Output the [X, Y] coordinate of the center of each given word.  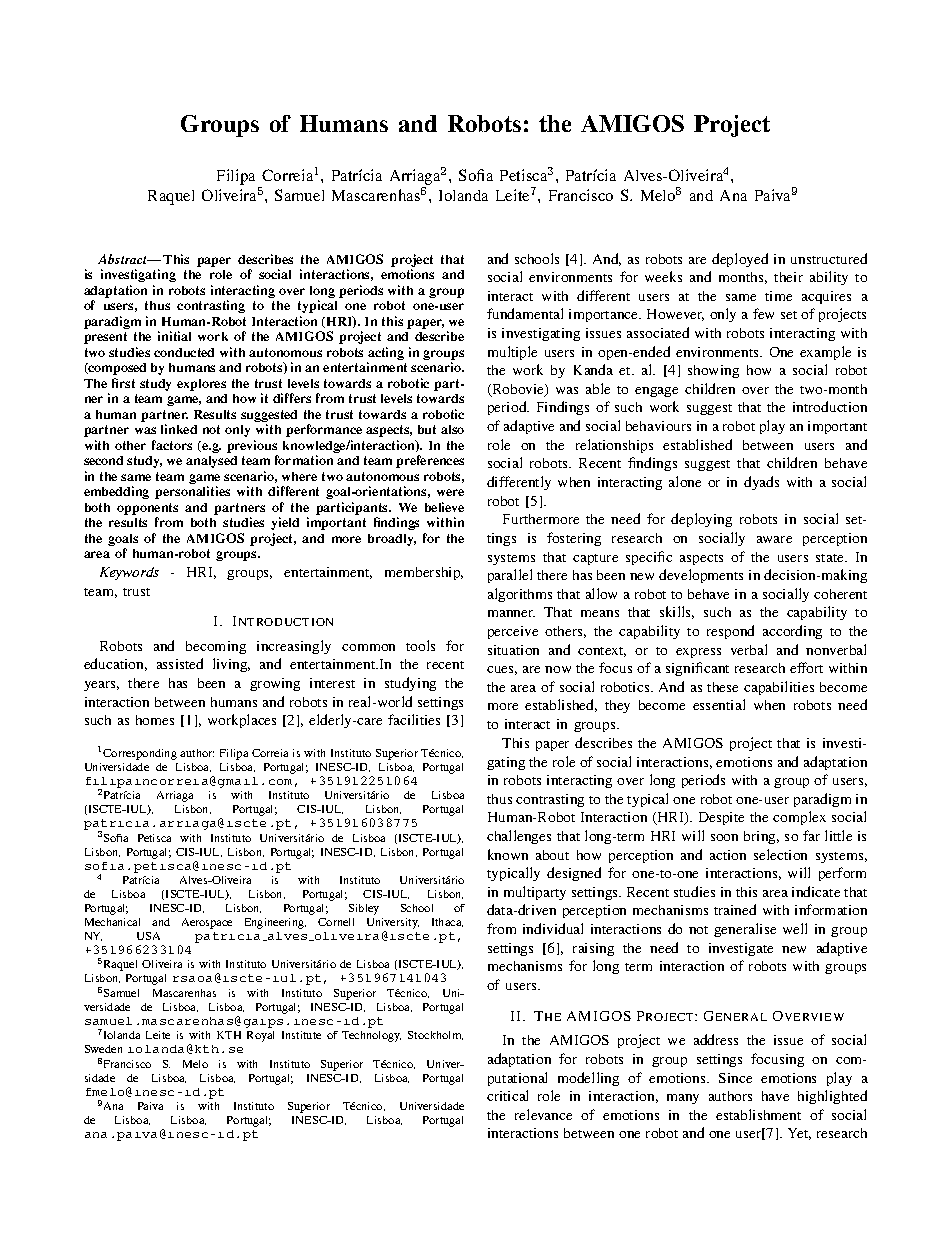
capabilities [779, 688]
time [778, 296]
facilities [414, 719]
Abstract [124, 259]
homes [155, 720]
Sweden [103, 1049]
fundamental [525, 313]
